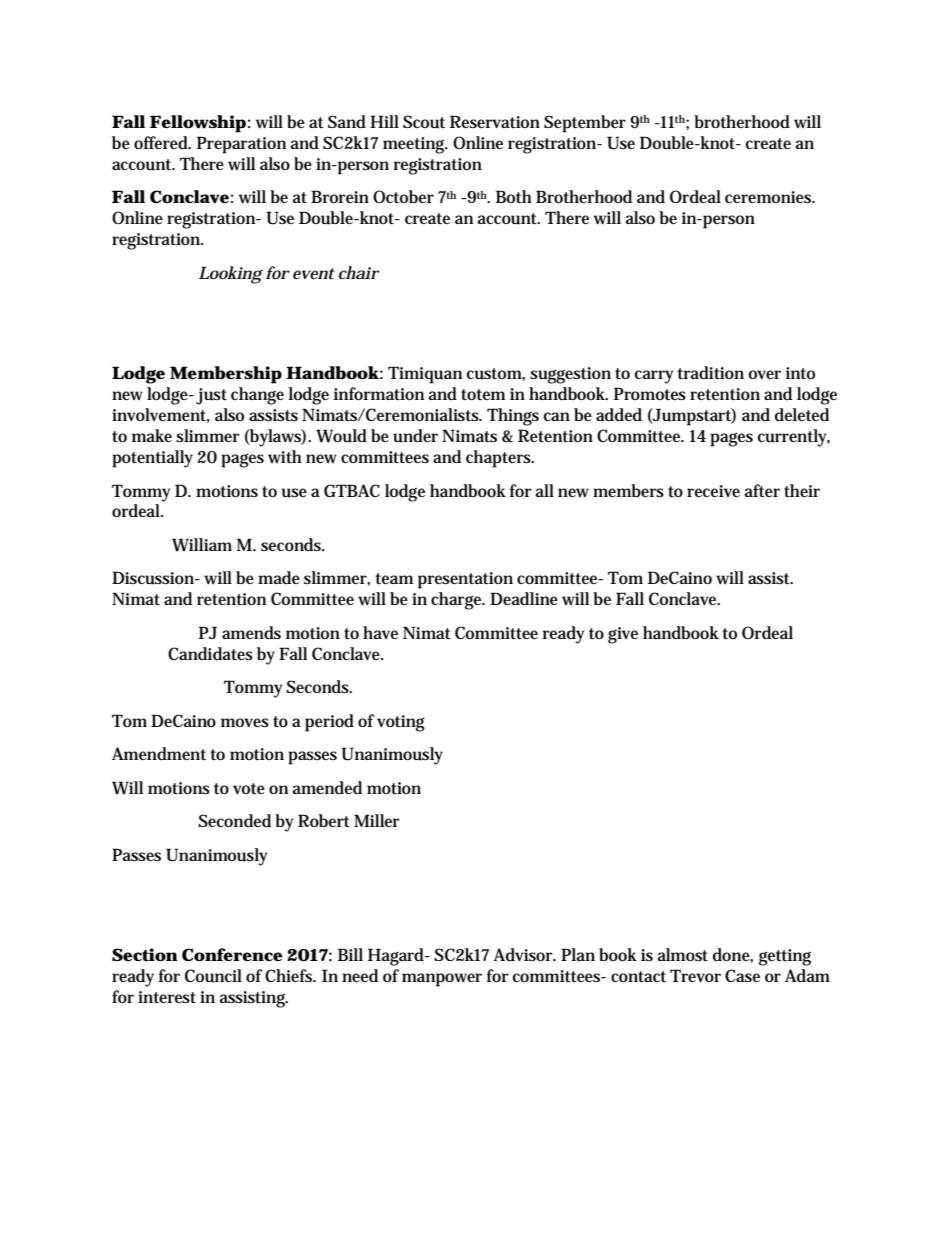  Describe the element at coordinates (241, 145) in the screenshot. I see `Preparation` at that location.
